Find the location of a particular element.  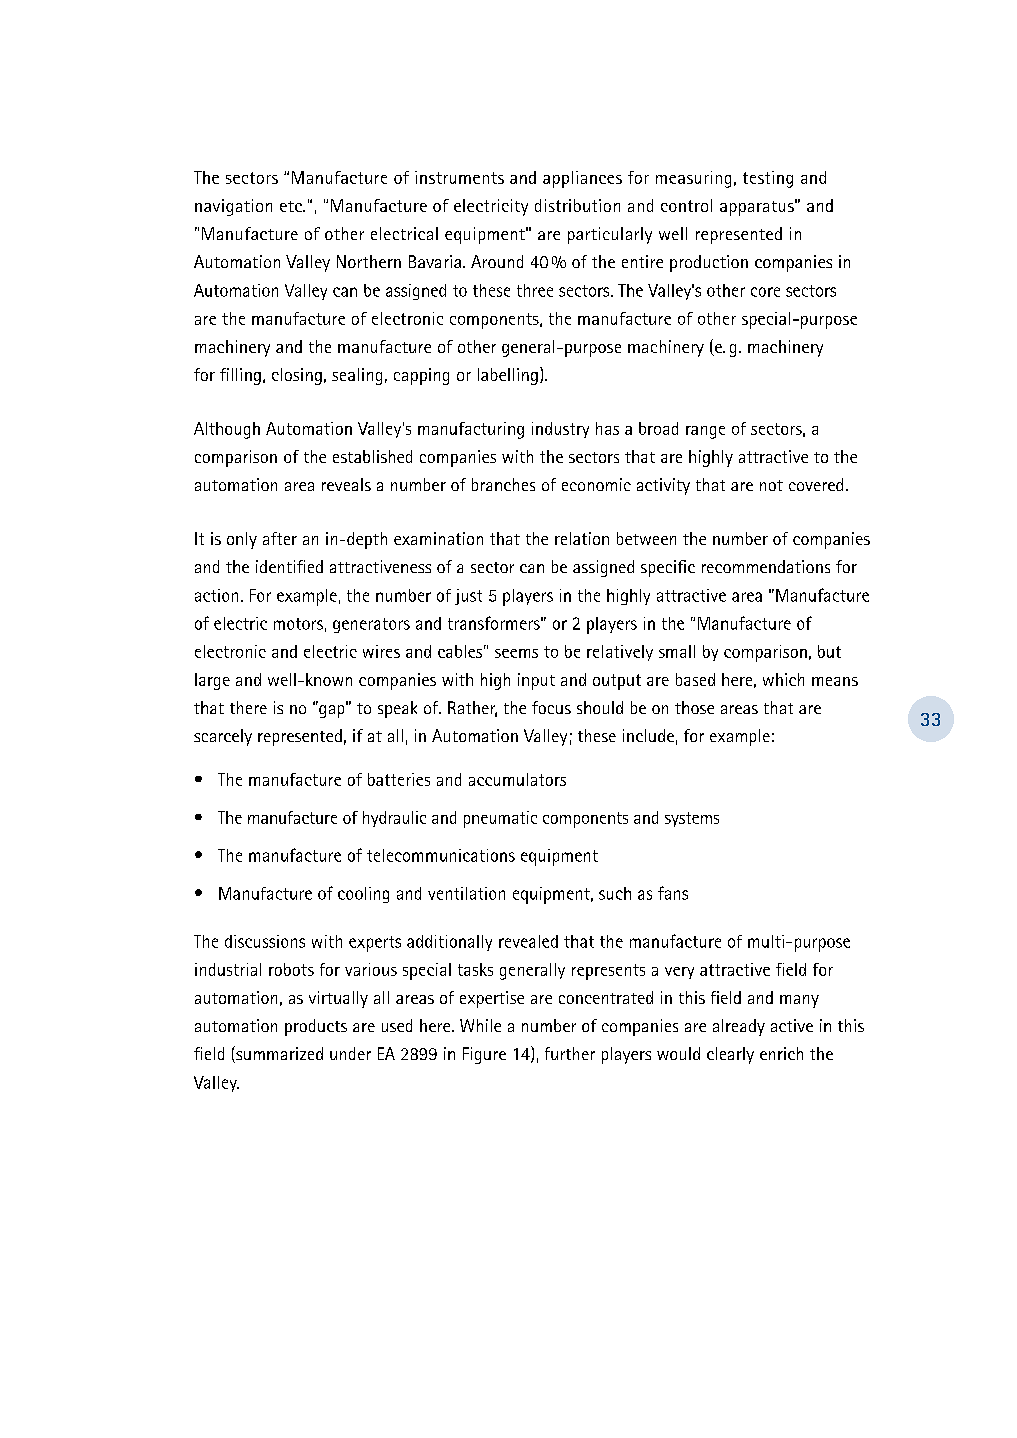

industry is located at coordinates (560, 430).
